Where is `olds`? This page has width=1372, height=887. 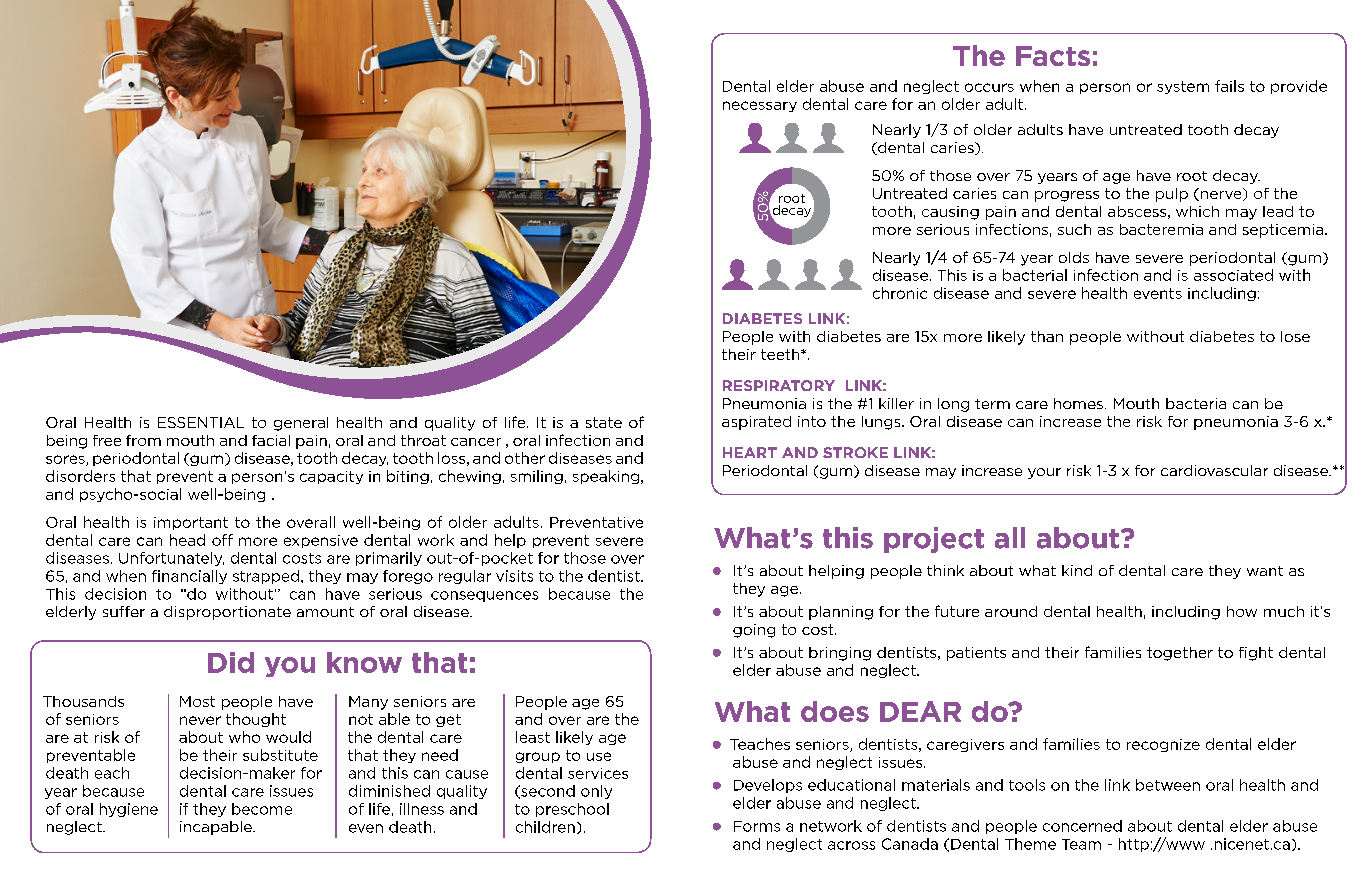 olds is located at coordinates (1074, 257).
